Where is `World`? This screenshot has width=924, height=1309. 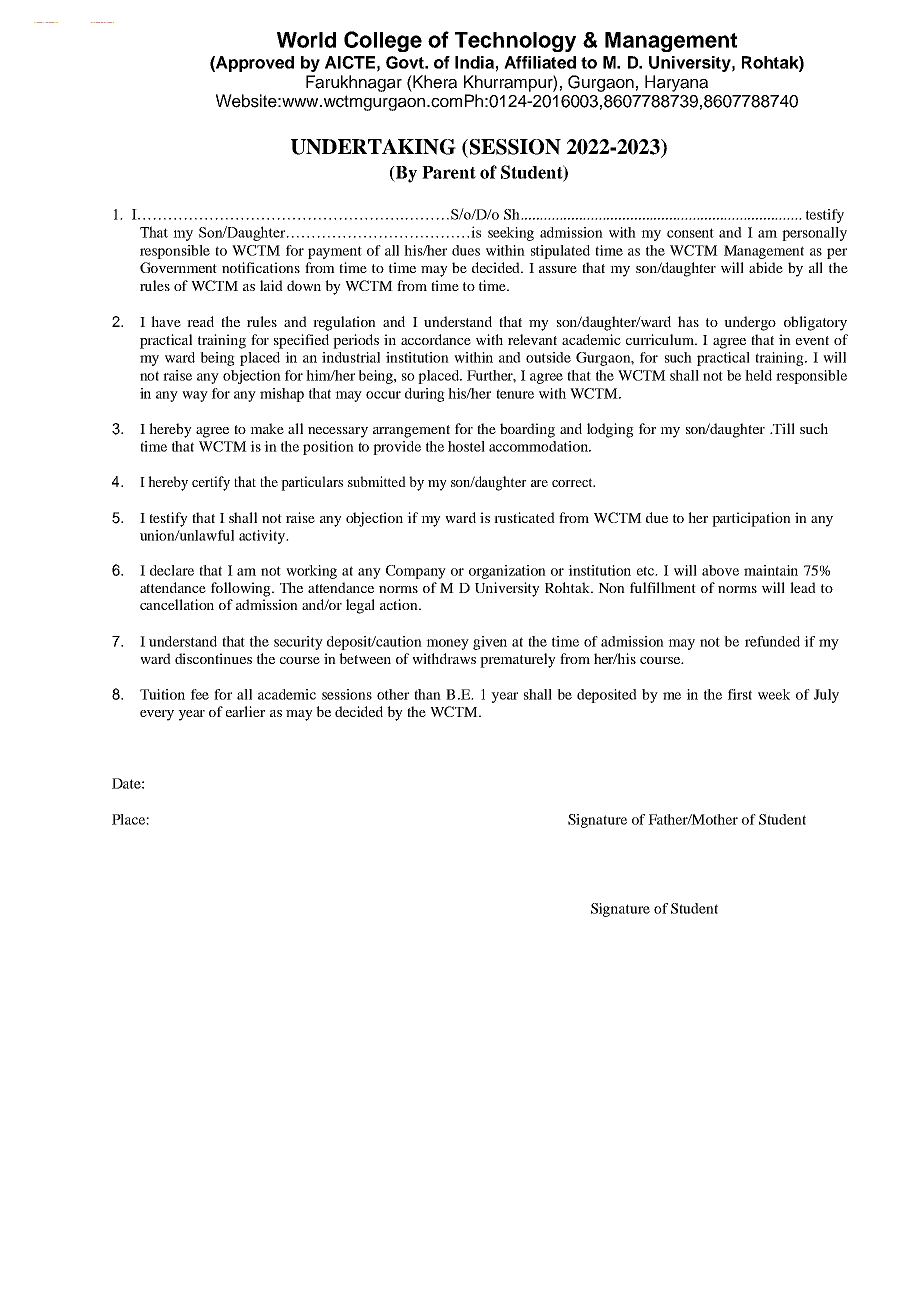 World is located at coordinates (306, 40).
